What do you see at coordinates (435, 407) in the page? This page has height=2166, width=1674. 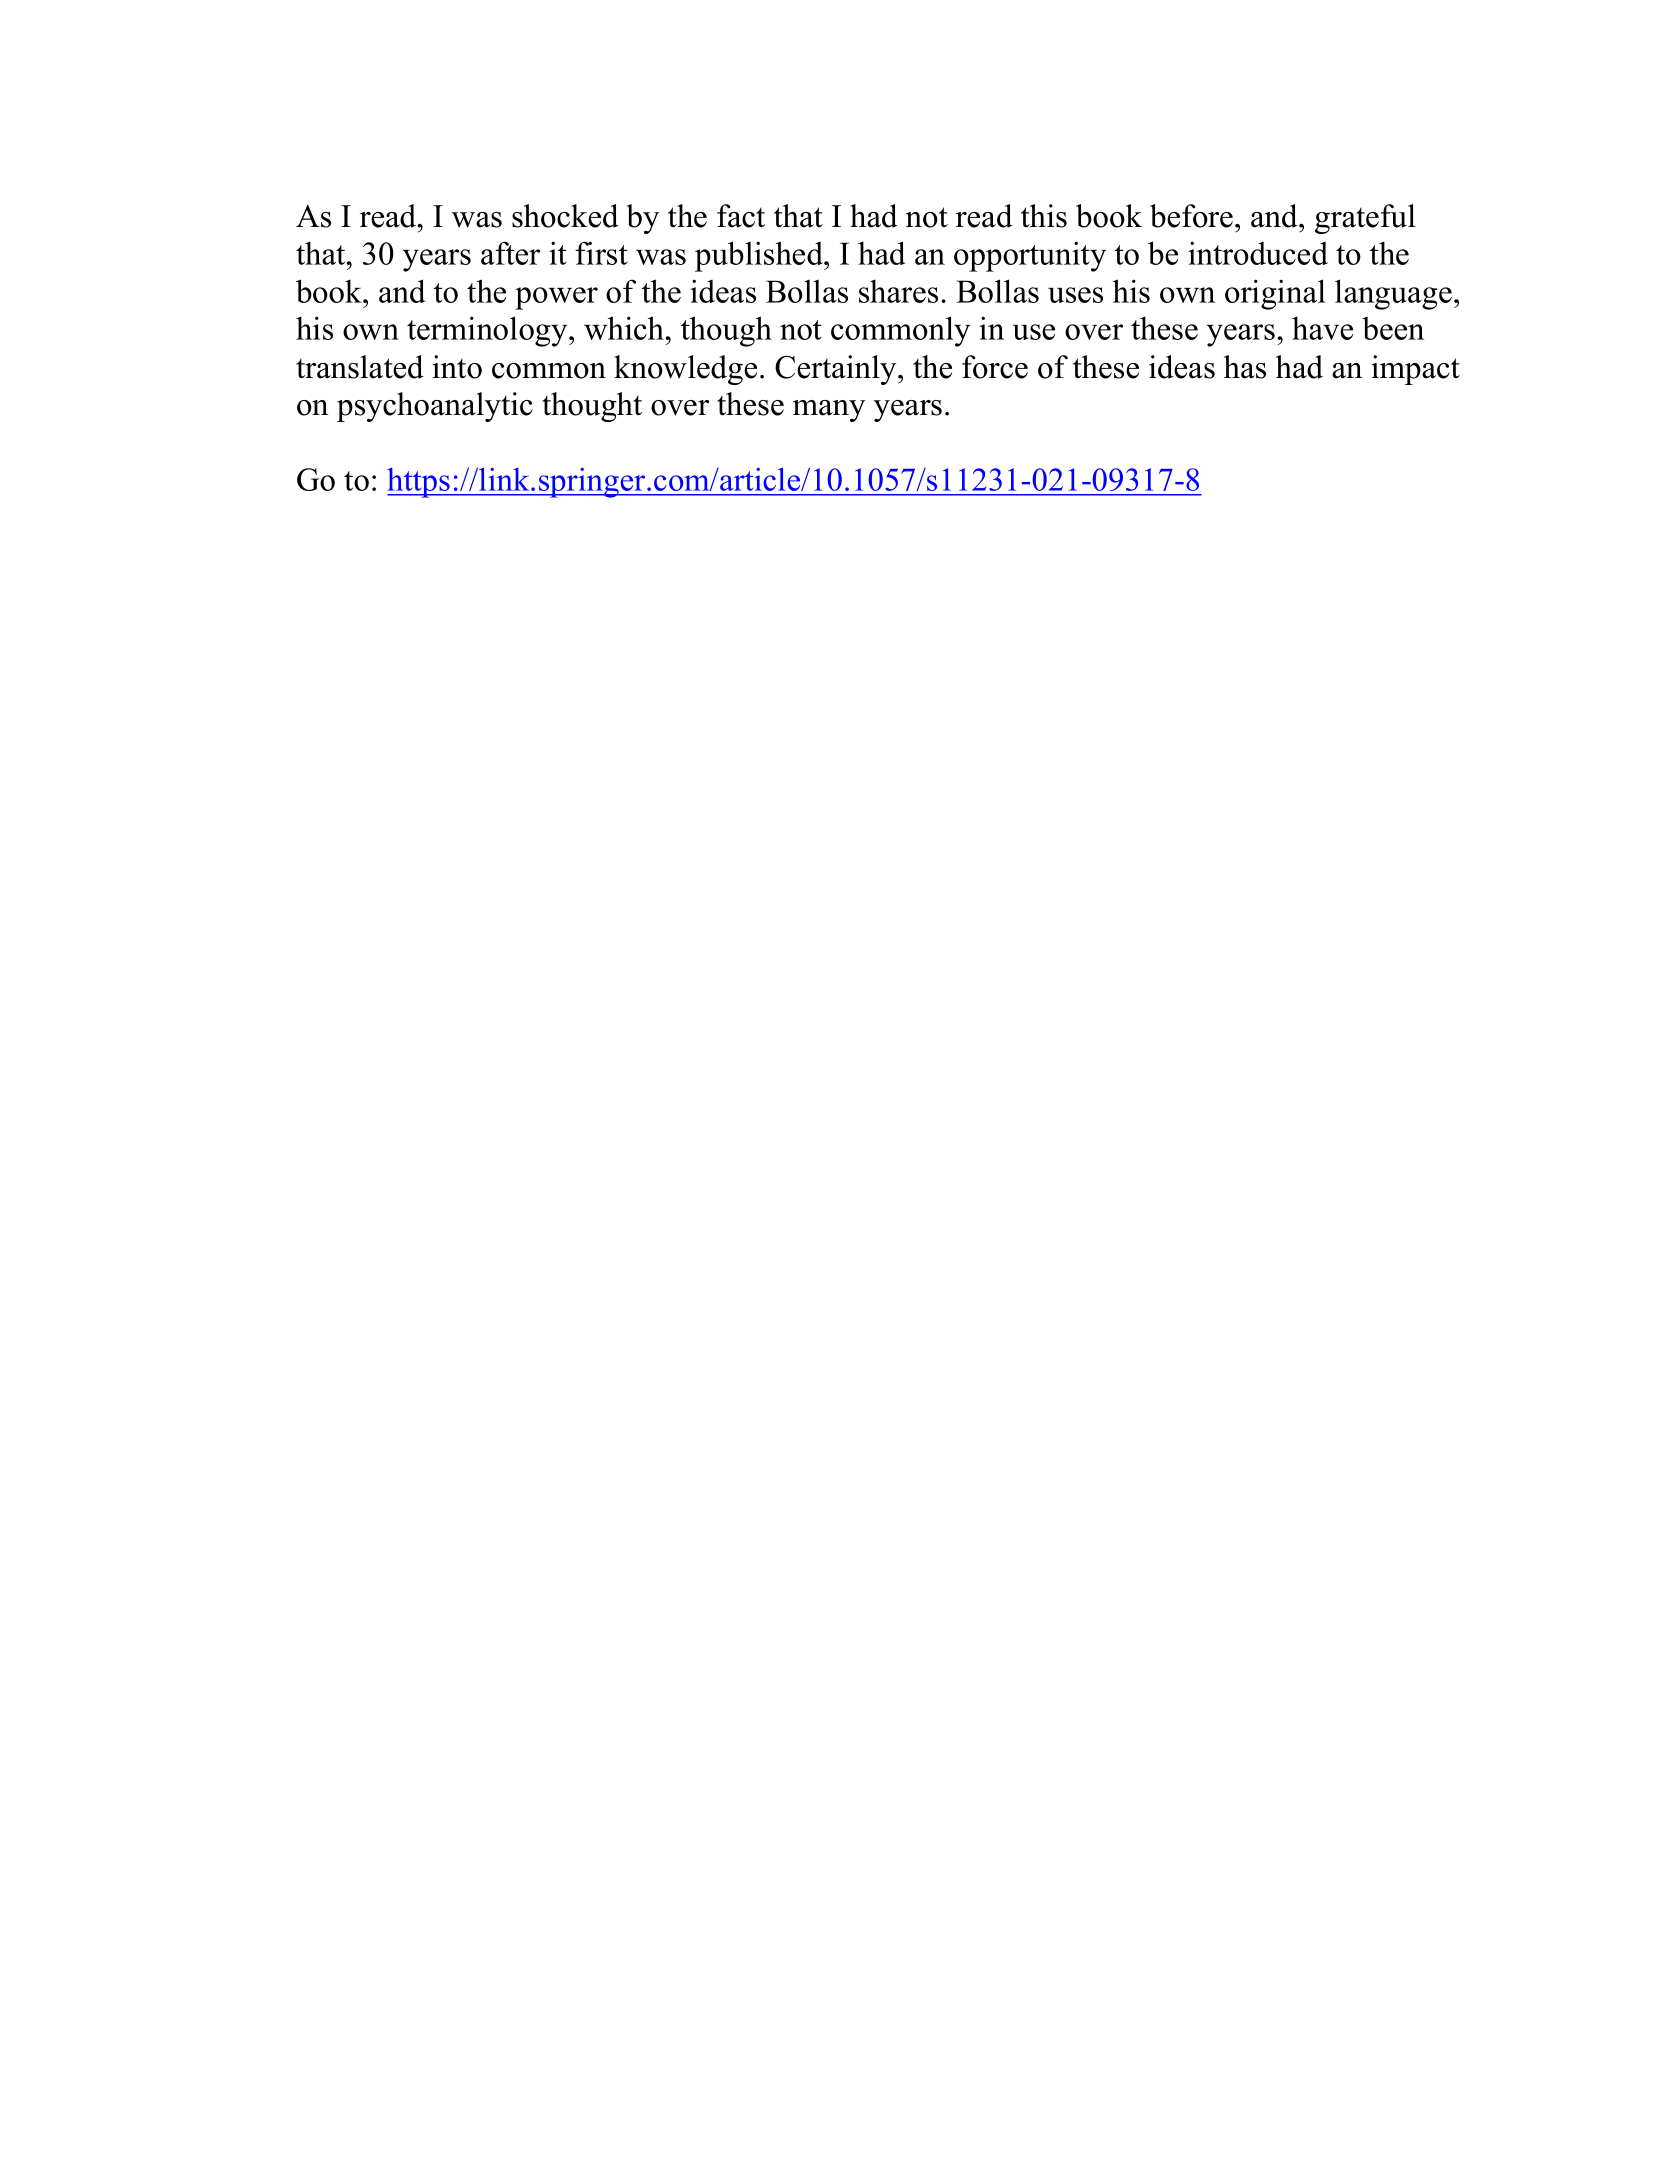 I see `psychoanalytic` at bounding box center [435, 407].
